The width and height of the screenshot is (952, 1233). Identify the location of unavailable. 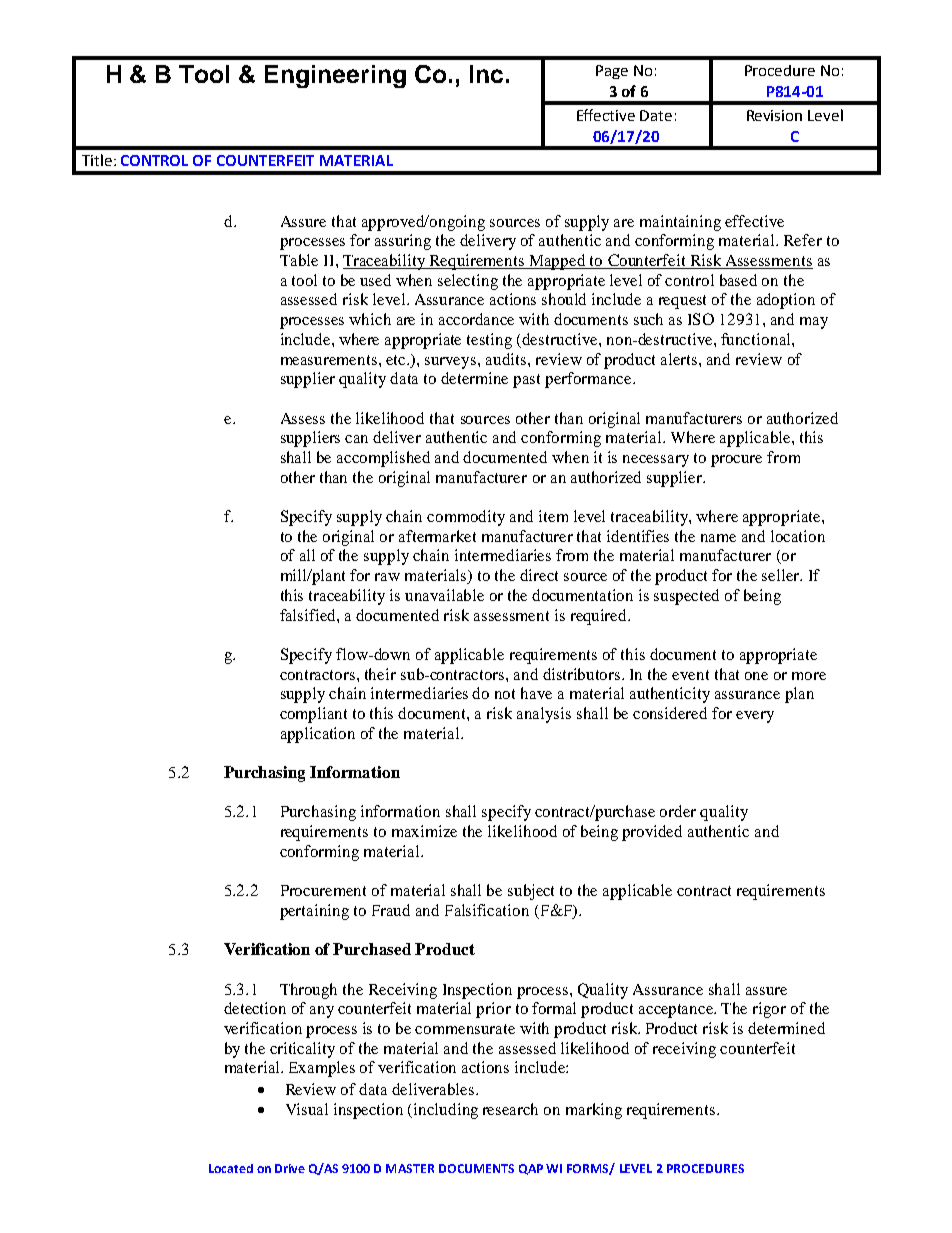
(444, 595).
